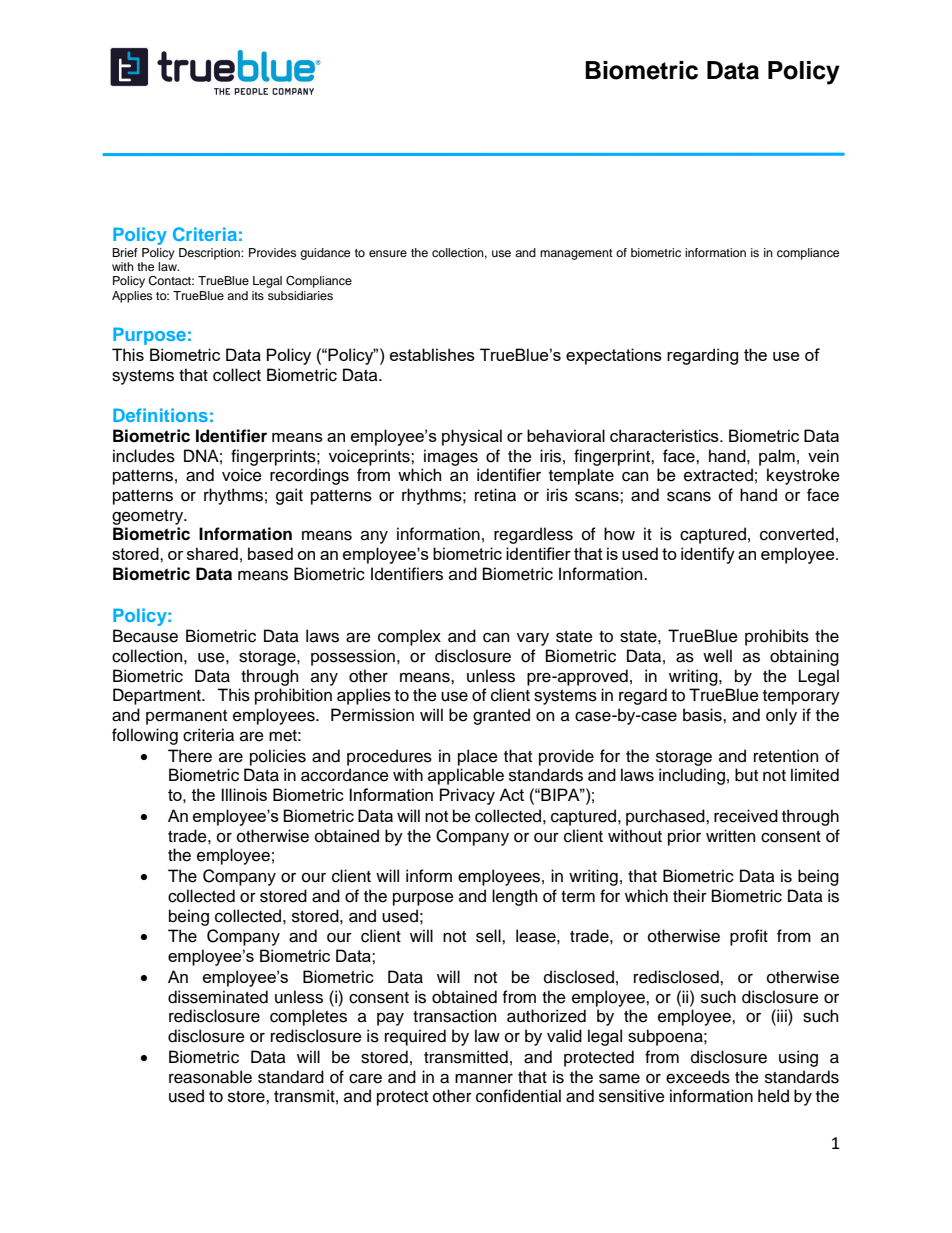  What do you see at coordinates (388, 253) in the screenshot?
I see `ensure` at bounding box center [388, 253].
